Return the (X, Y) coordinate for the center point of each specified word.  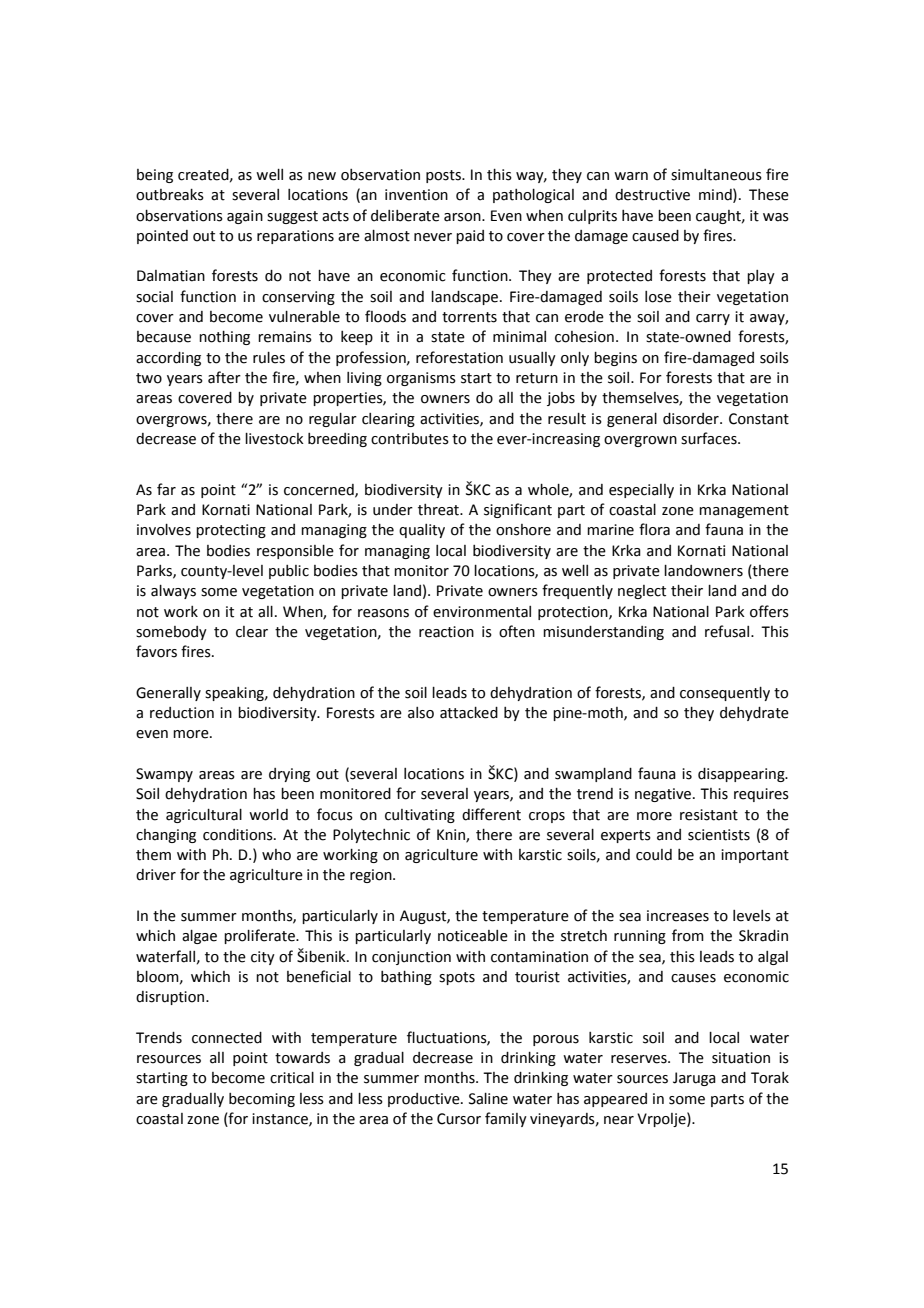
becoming (262, 1100)
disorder (692, 419)
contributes (410, 439)
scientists (719, 835)
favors (156, 651)
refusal (727, 631)
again (245, 217)
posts (444, 176)
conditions (239, 835)
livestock (274, 439)
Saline (488, 1099)
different (491, 814)
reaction (446, 632)
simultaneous (716, 175)
